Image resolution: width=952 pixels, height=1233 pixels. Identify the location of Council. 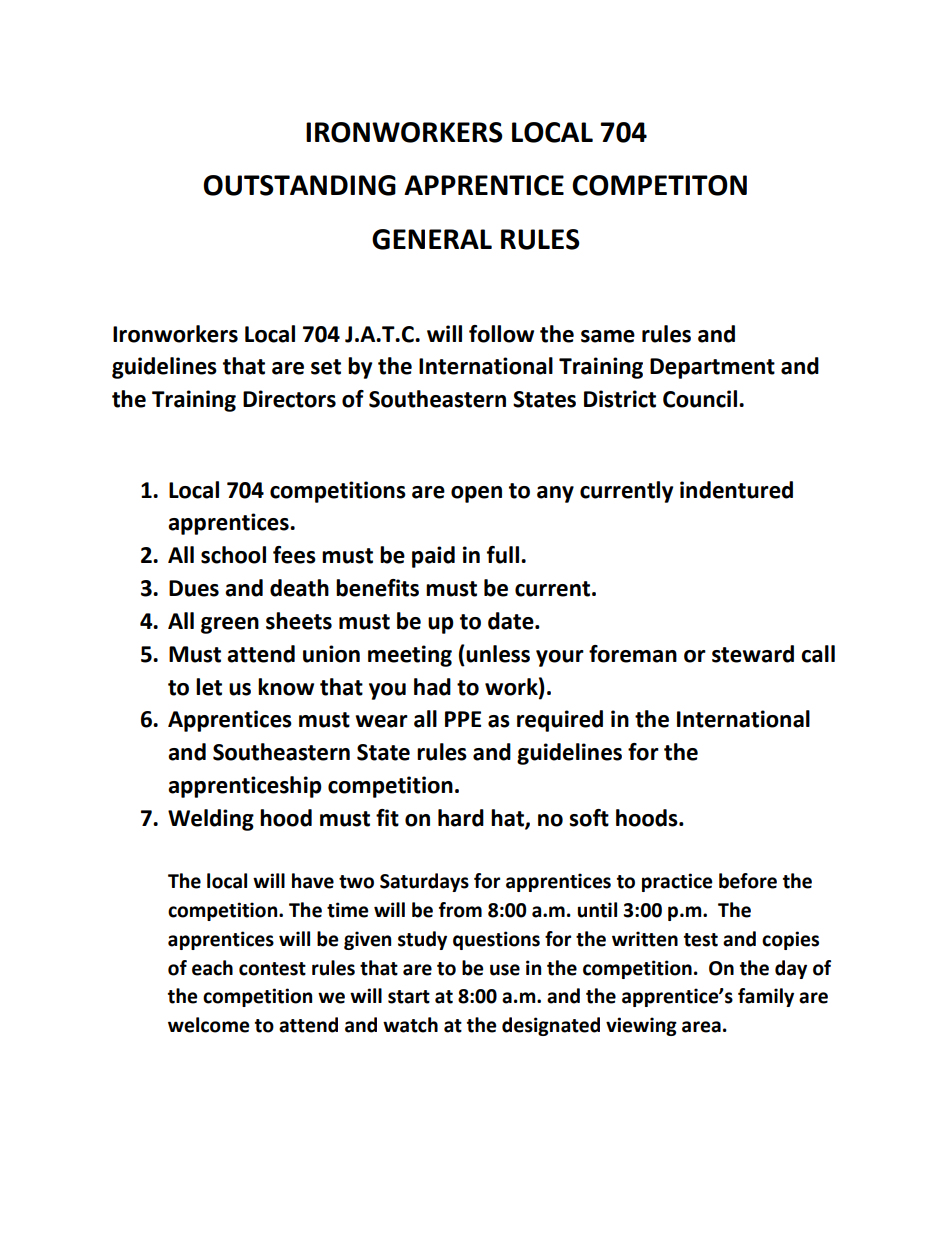
(700, 399).
